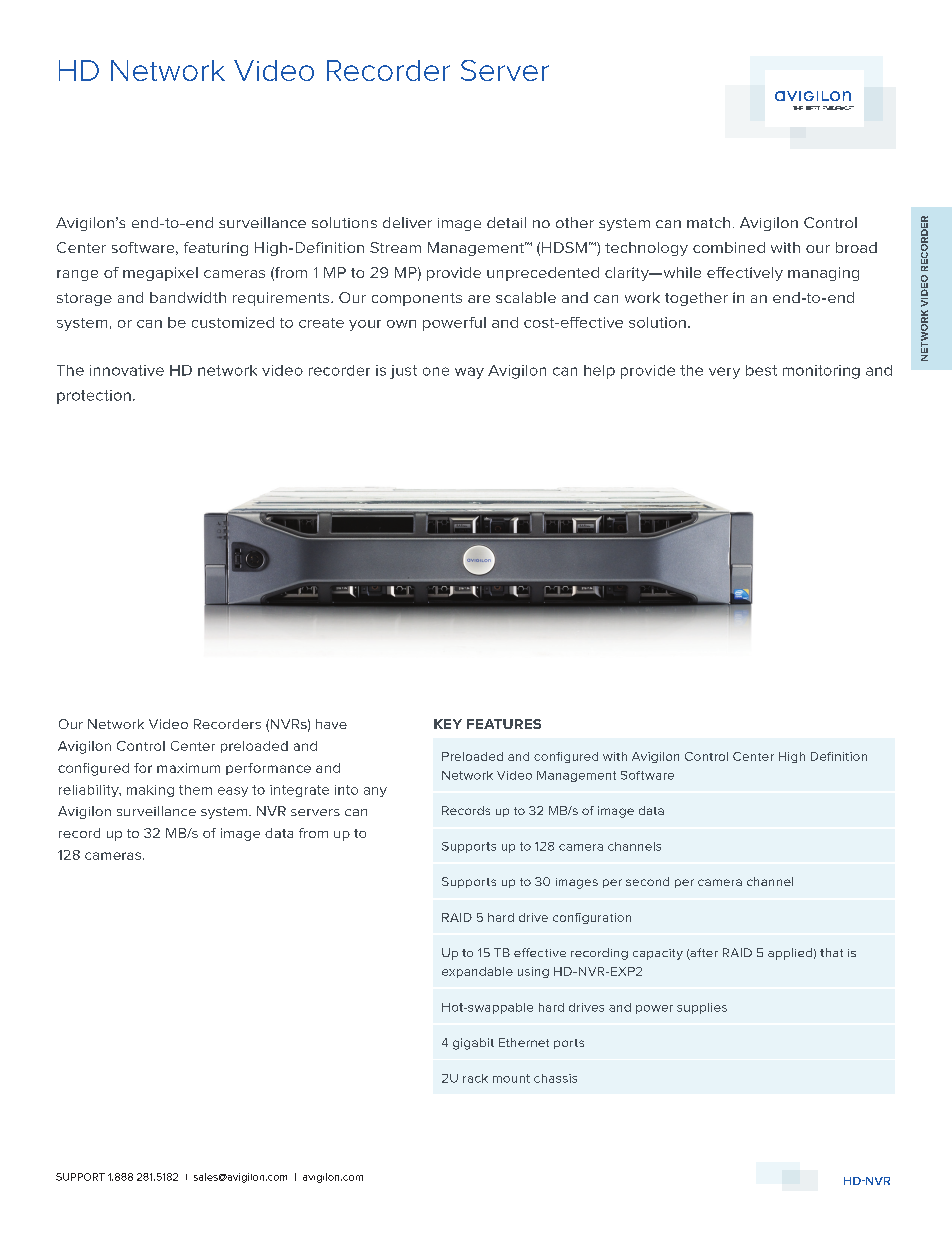 This document has width=952, height=1233. I want to click on have, so click(331, 724).
